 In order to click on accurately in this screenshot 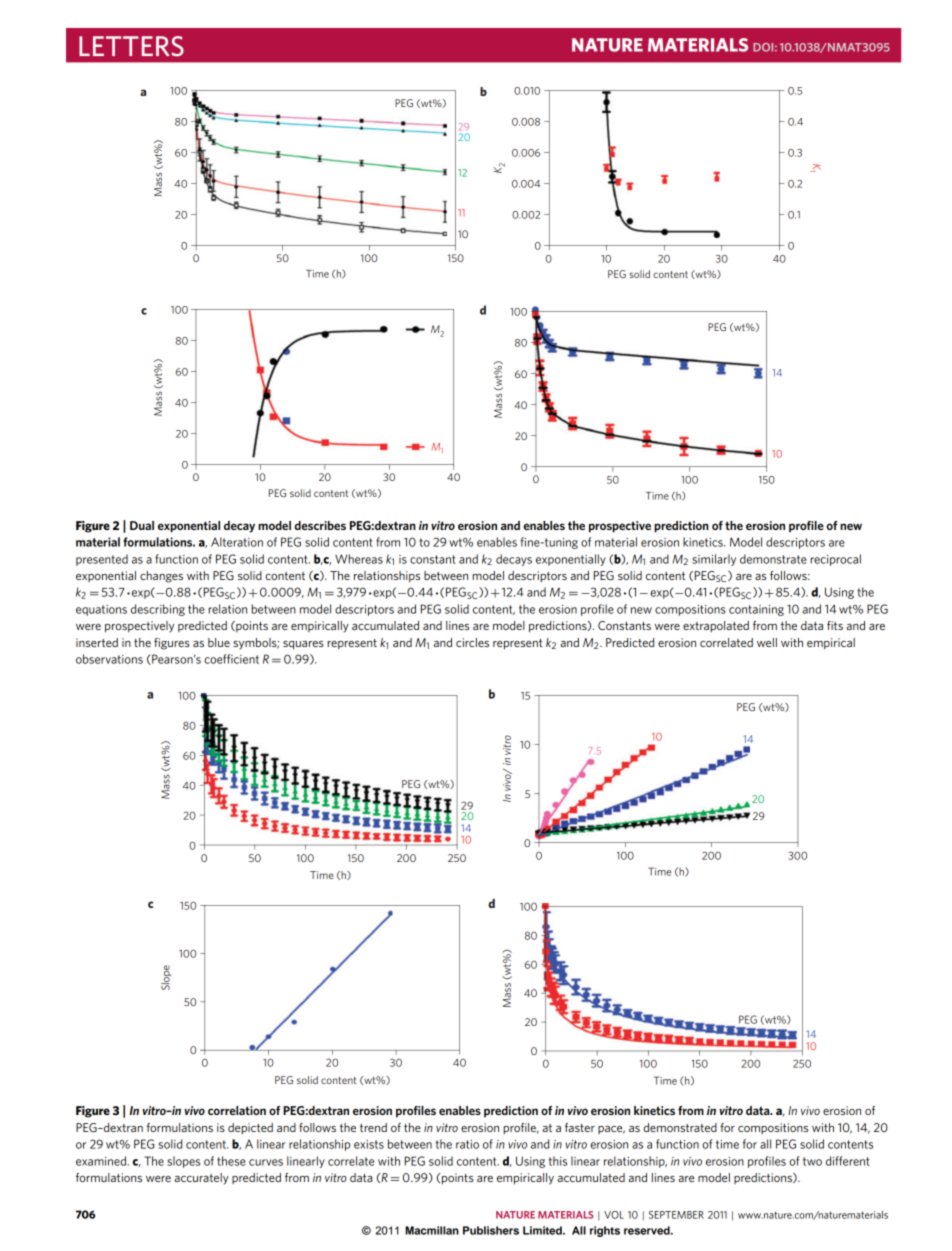, I will do `click(201, 1179)`.
